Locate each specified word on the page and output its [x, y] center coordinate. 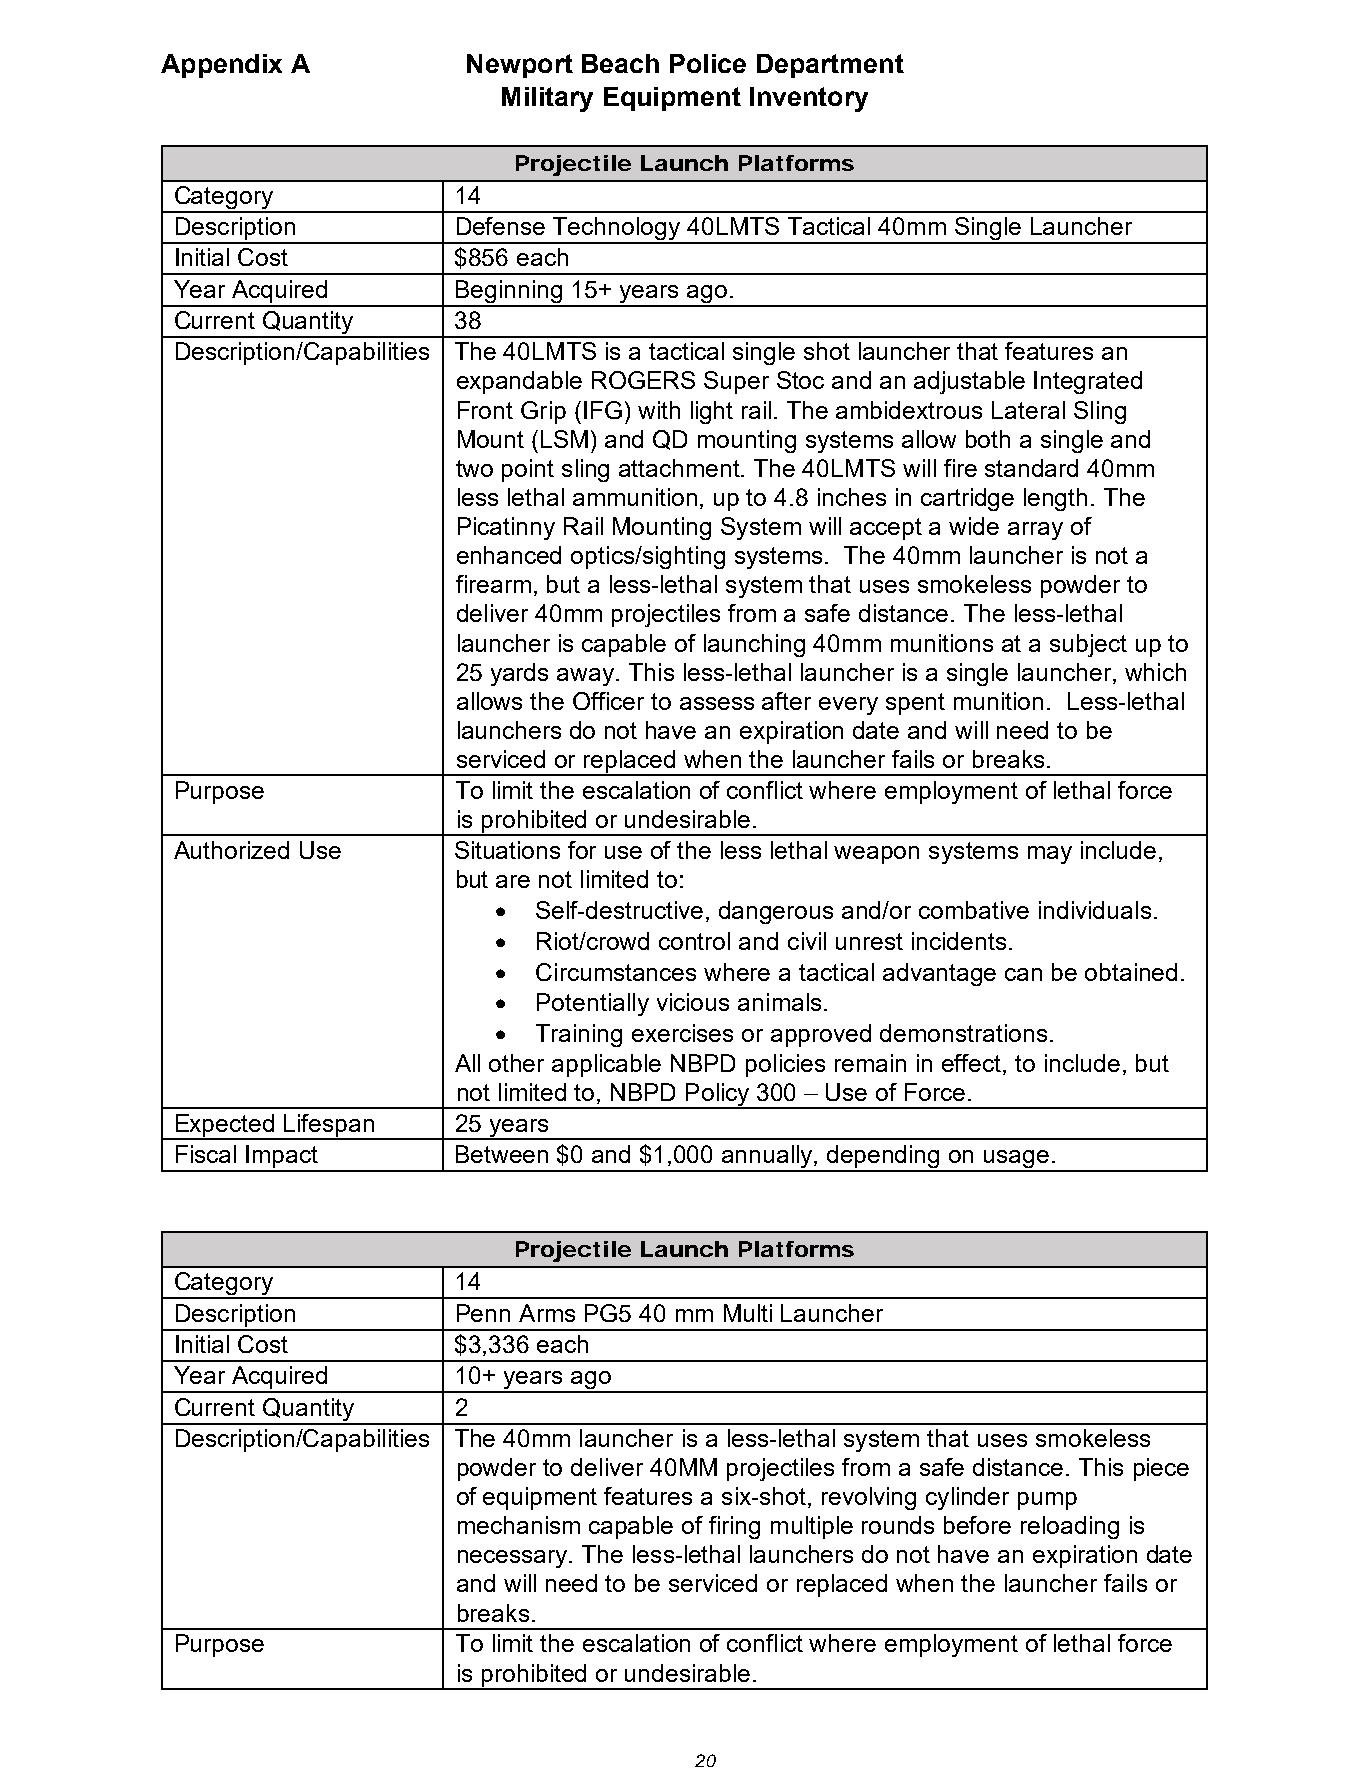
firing [734, 1527]
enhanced [509, 555]
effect [973, 1063]
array [1035, 531]
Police [708, 63]
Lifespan [329, 1126]
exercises [682, 1033]
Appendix [221, 66]
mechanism [519, 1525]
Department [830, 66]
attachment [681, 468]
